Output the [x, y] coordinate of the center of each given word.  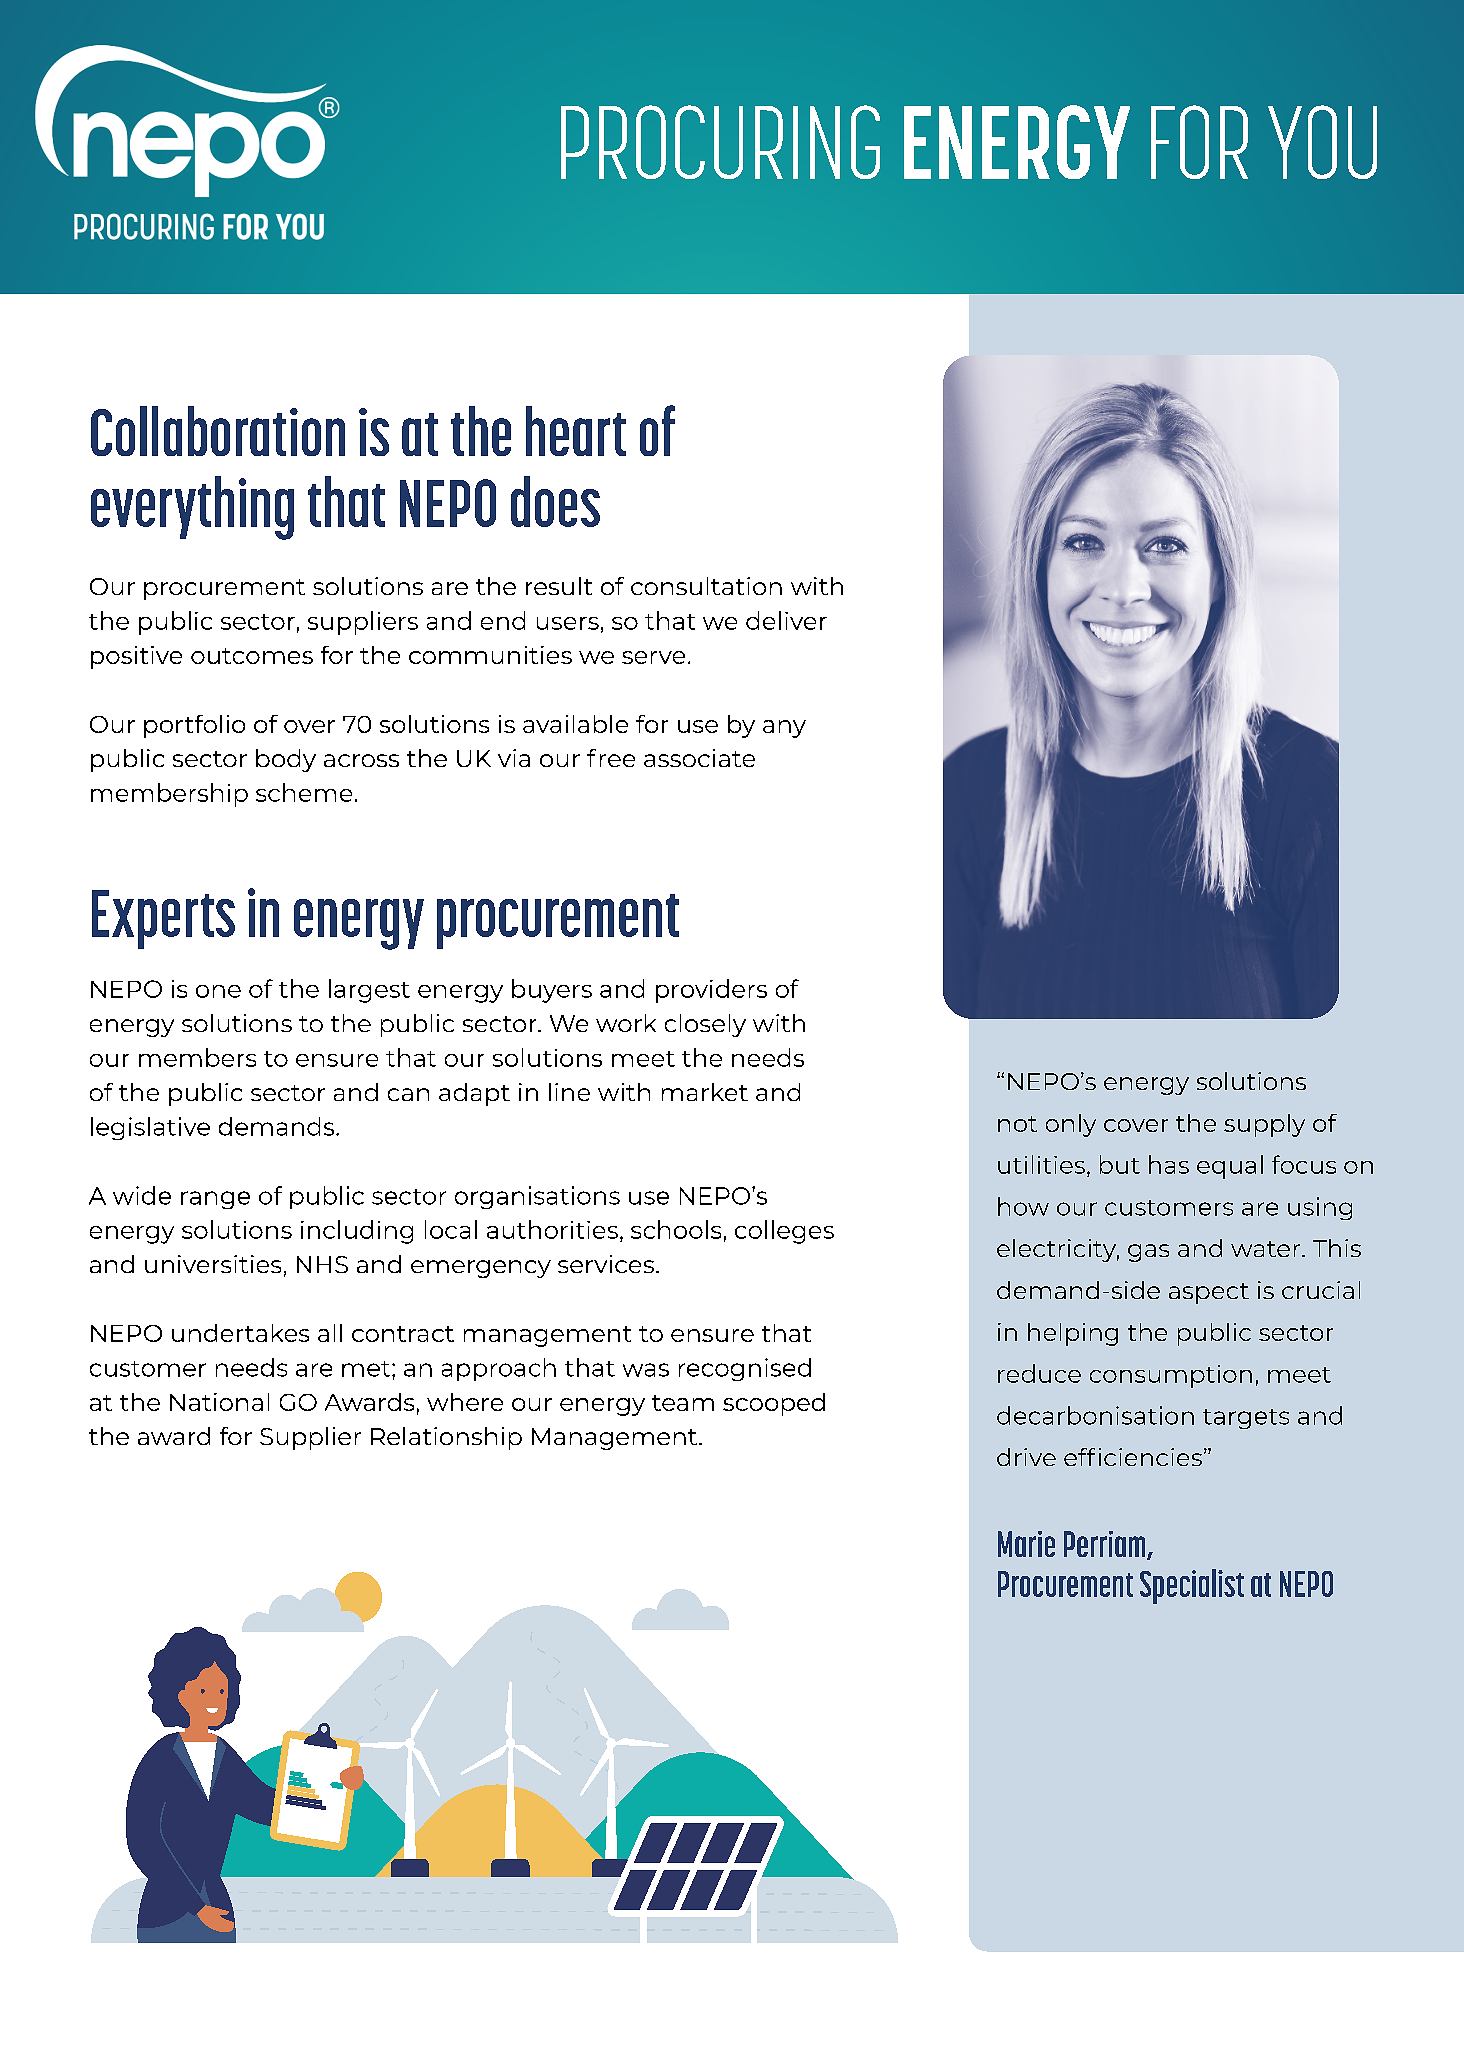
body [286, 760]
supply [1264, 1125]
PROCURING [720, 142]
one [218, 991]
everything [192, 508]
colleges [784, 1232]
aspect [1209, 1293]
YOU [1322, 142]
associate [699, 758]
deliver [786, 620]
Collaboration [218, 431]
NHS [322, 1264]
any [784, 729]
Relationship [446, 1438]
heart [576, 431]
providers [711, 991]
